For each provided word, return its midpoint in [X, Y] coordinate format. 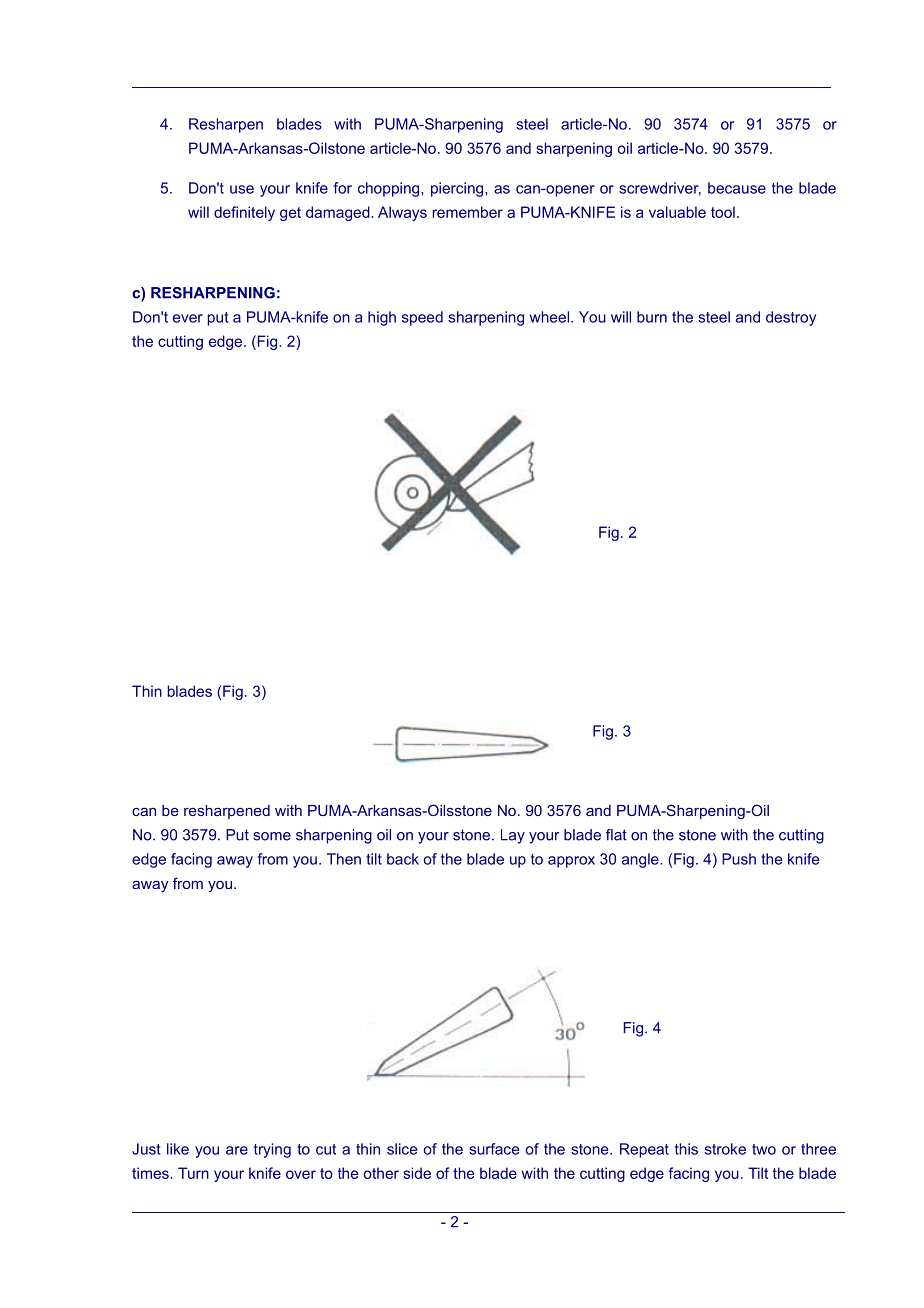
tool [723, 212]
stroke [725, 1149]
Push [739, 859]
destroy [791, 318]
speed [422, 318]
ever [188, 318]
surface [494, 1149]
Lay [513, 836]
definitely [244, 213]
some [272, 836]
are [237, 1150]
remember [467, 212]
